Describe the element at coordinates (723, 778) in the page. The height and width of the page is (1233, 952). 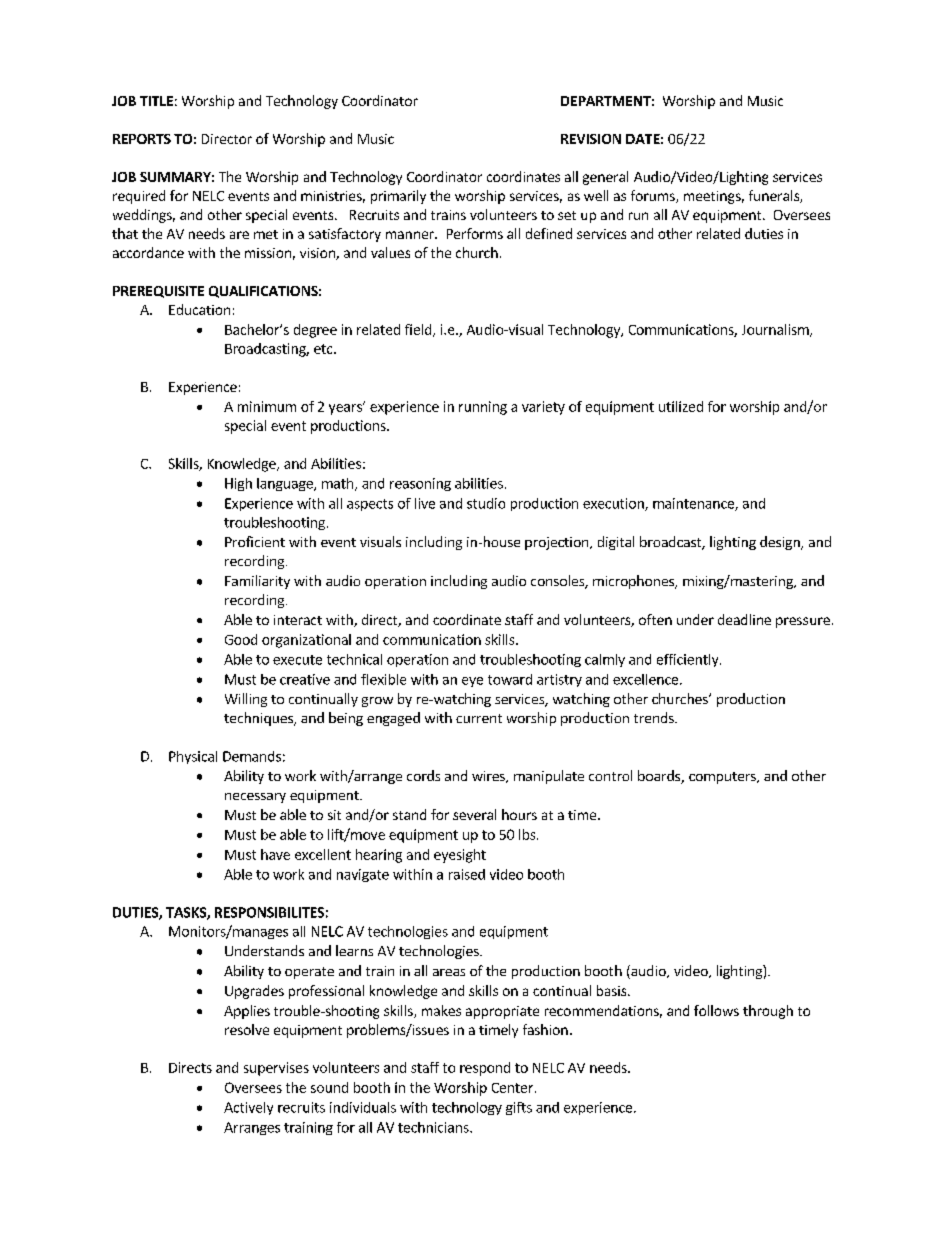
I see `computers` at that location.
